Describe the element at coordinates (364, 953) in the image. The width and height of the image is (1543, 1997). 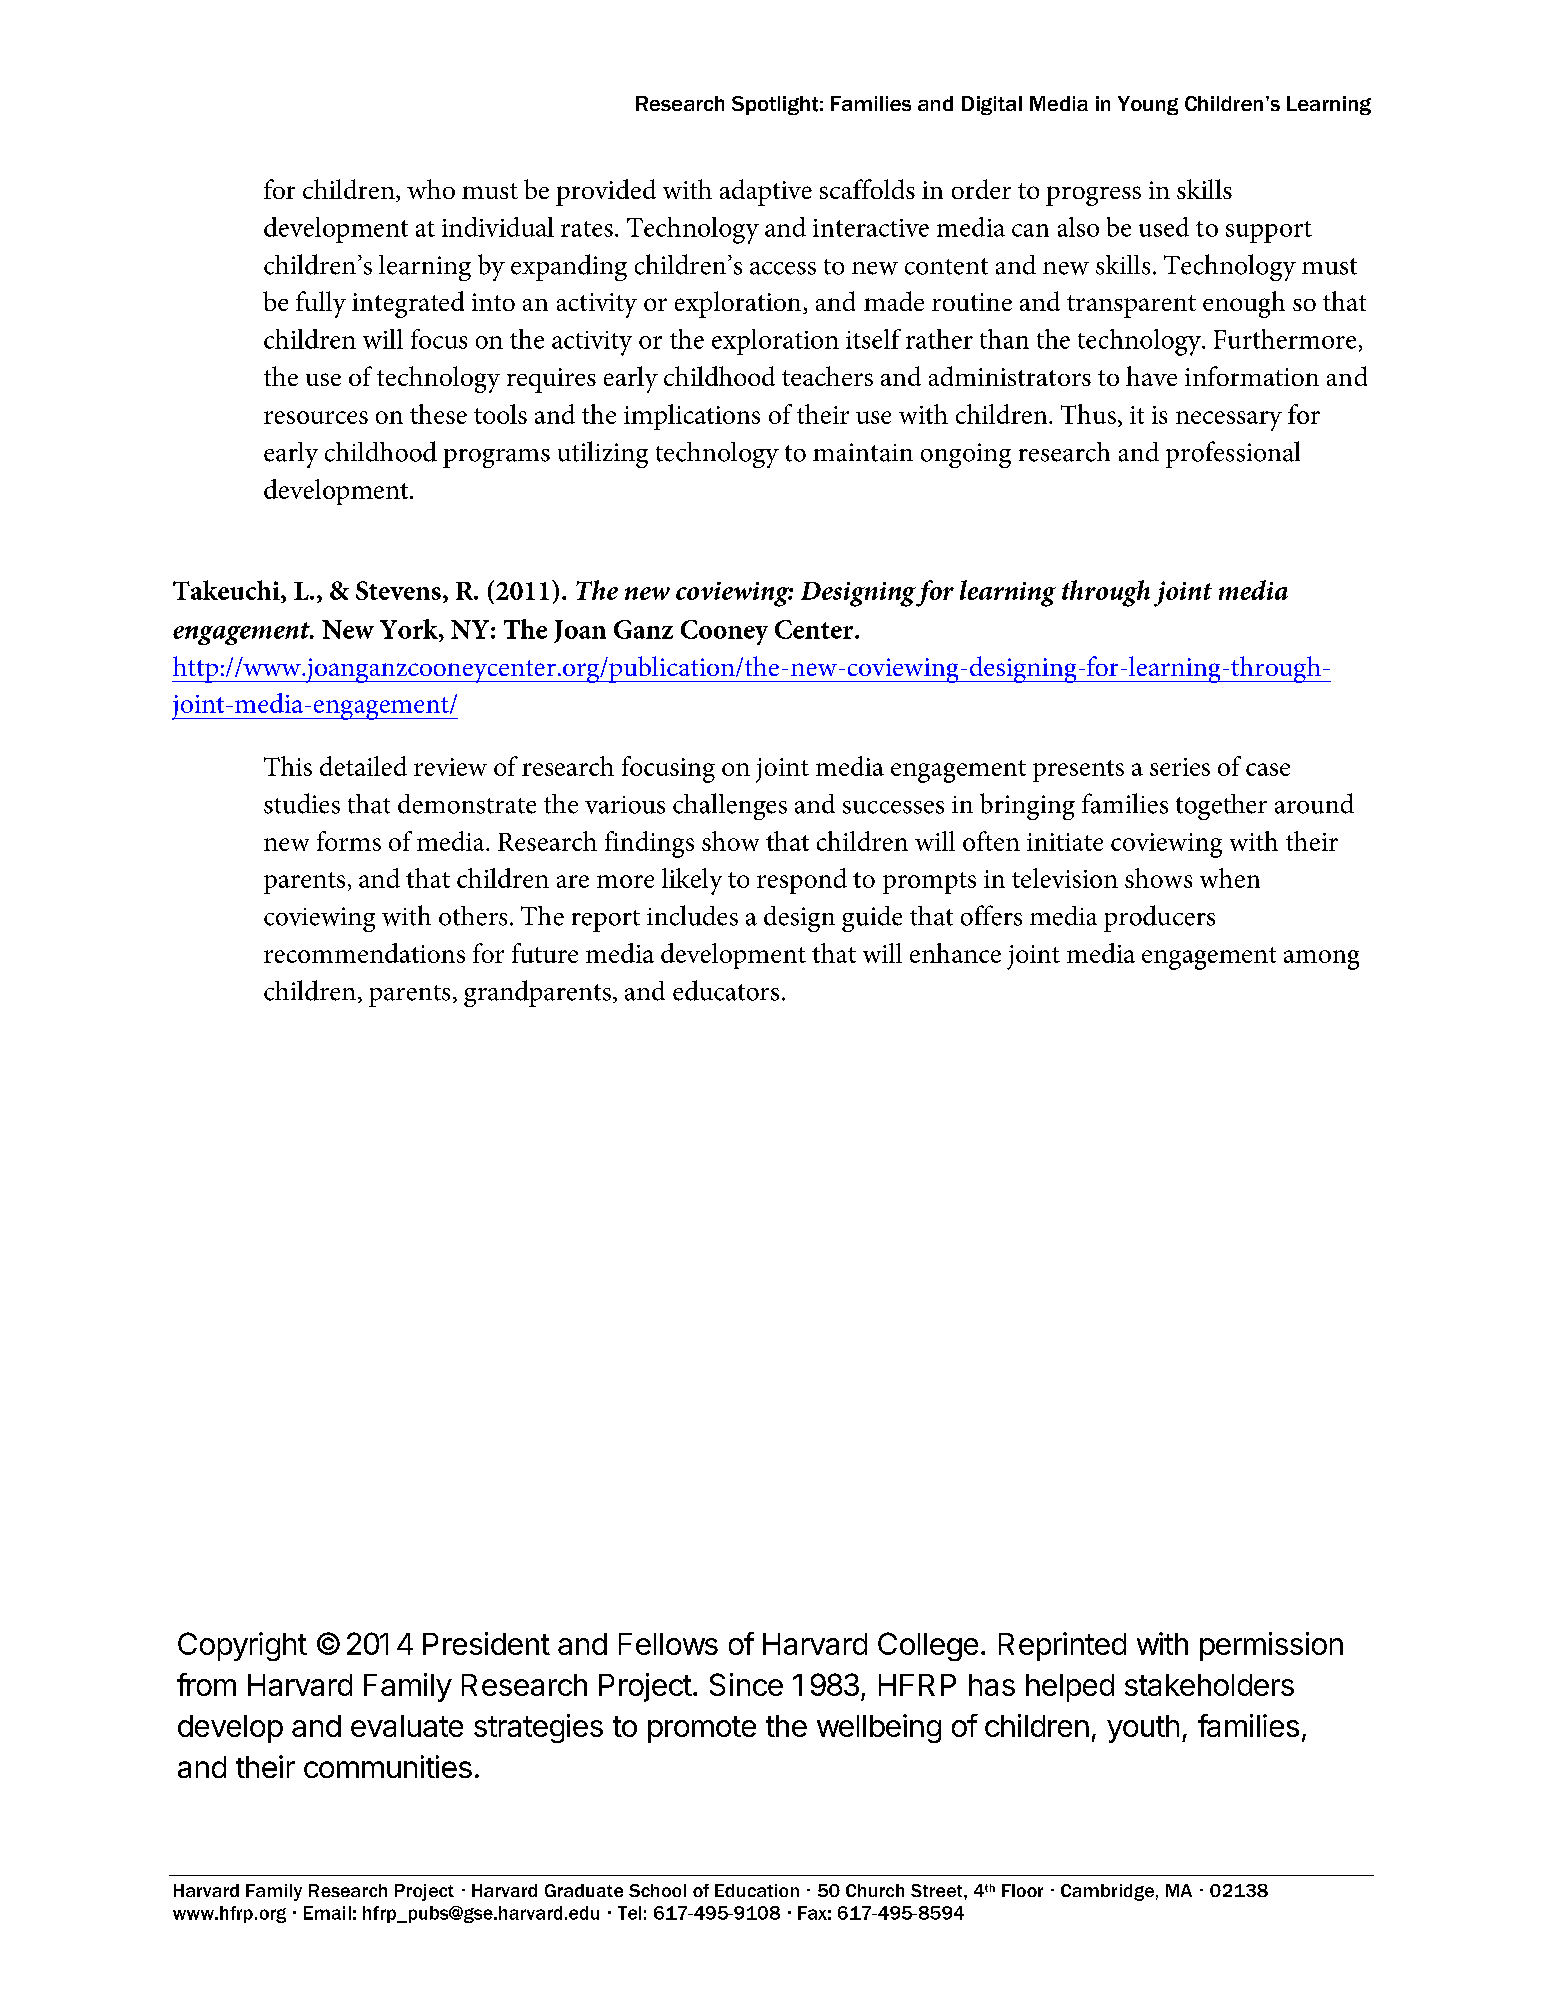
I see `recommendations` at that location.
